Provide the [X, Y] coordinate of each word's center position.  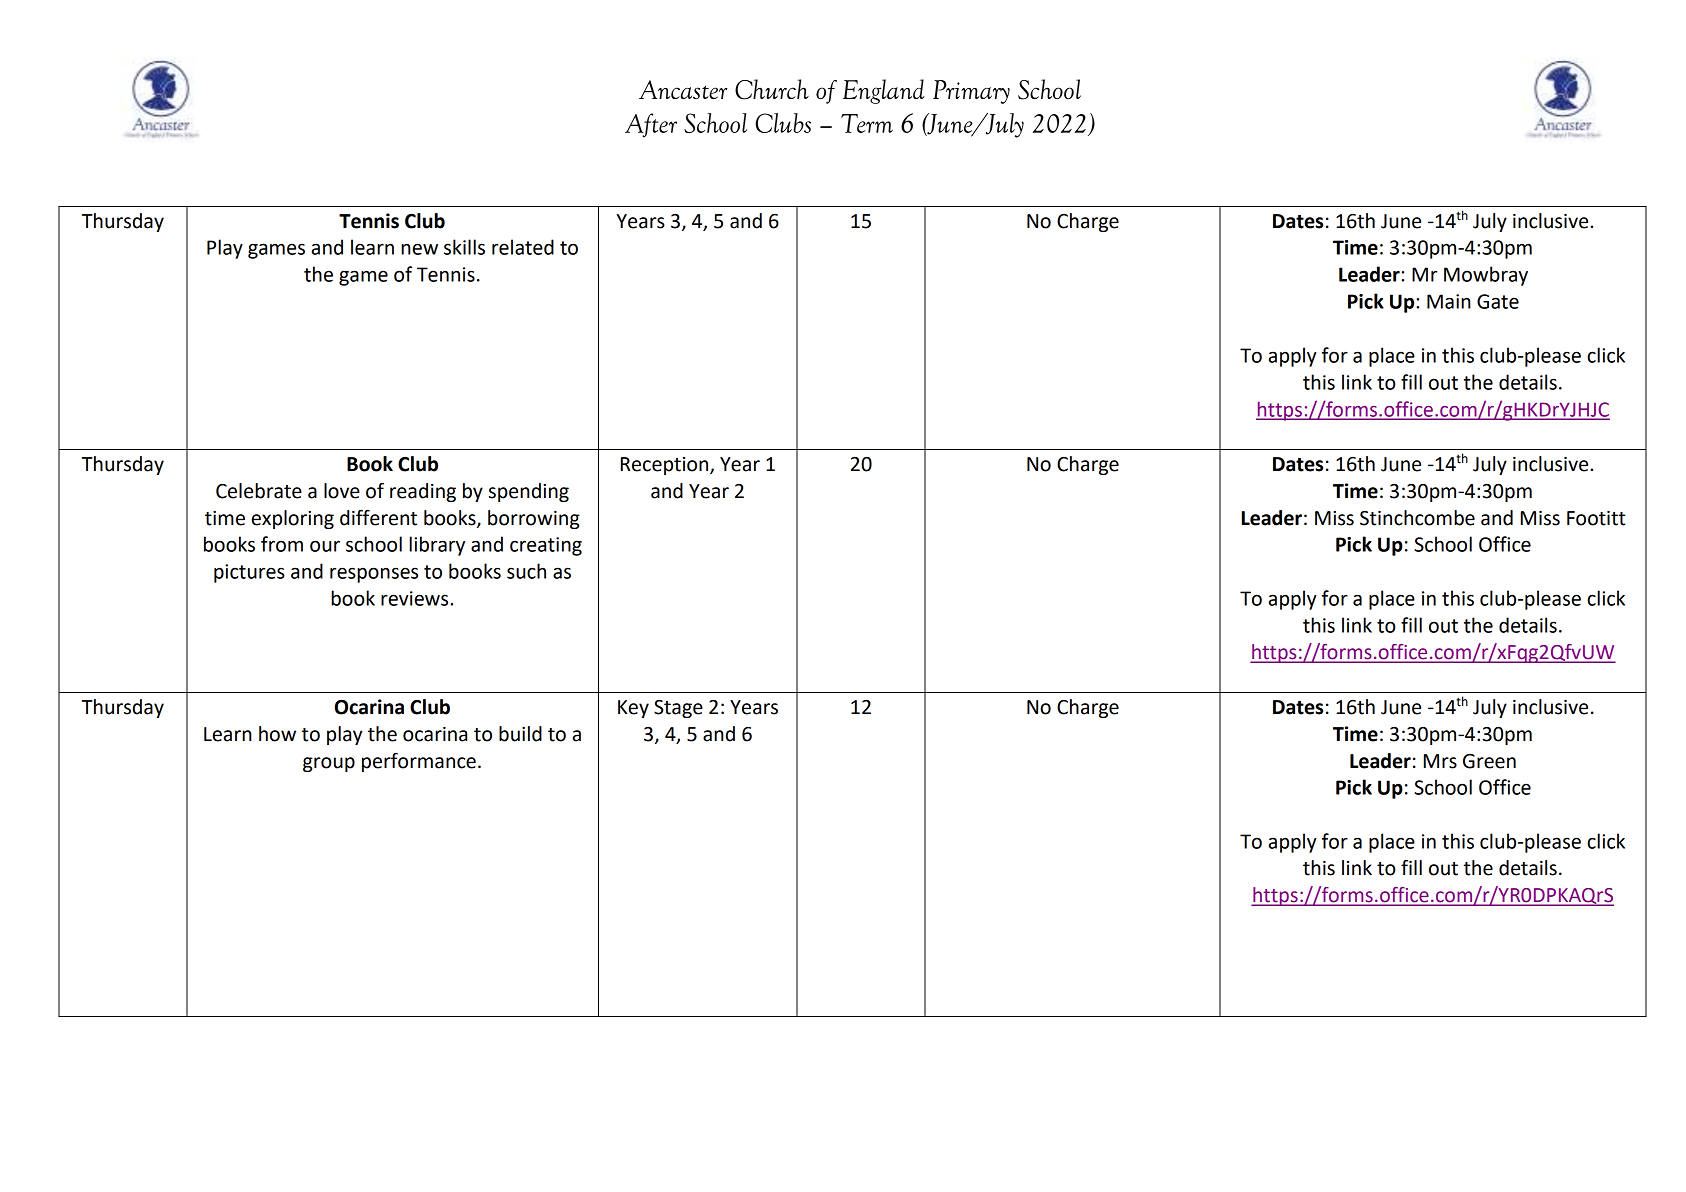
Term [867, 123]
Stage [678, 709]
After [651, 125]
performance [419, 762]
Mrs [1440, 761]
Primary [971, 92]
